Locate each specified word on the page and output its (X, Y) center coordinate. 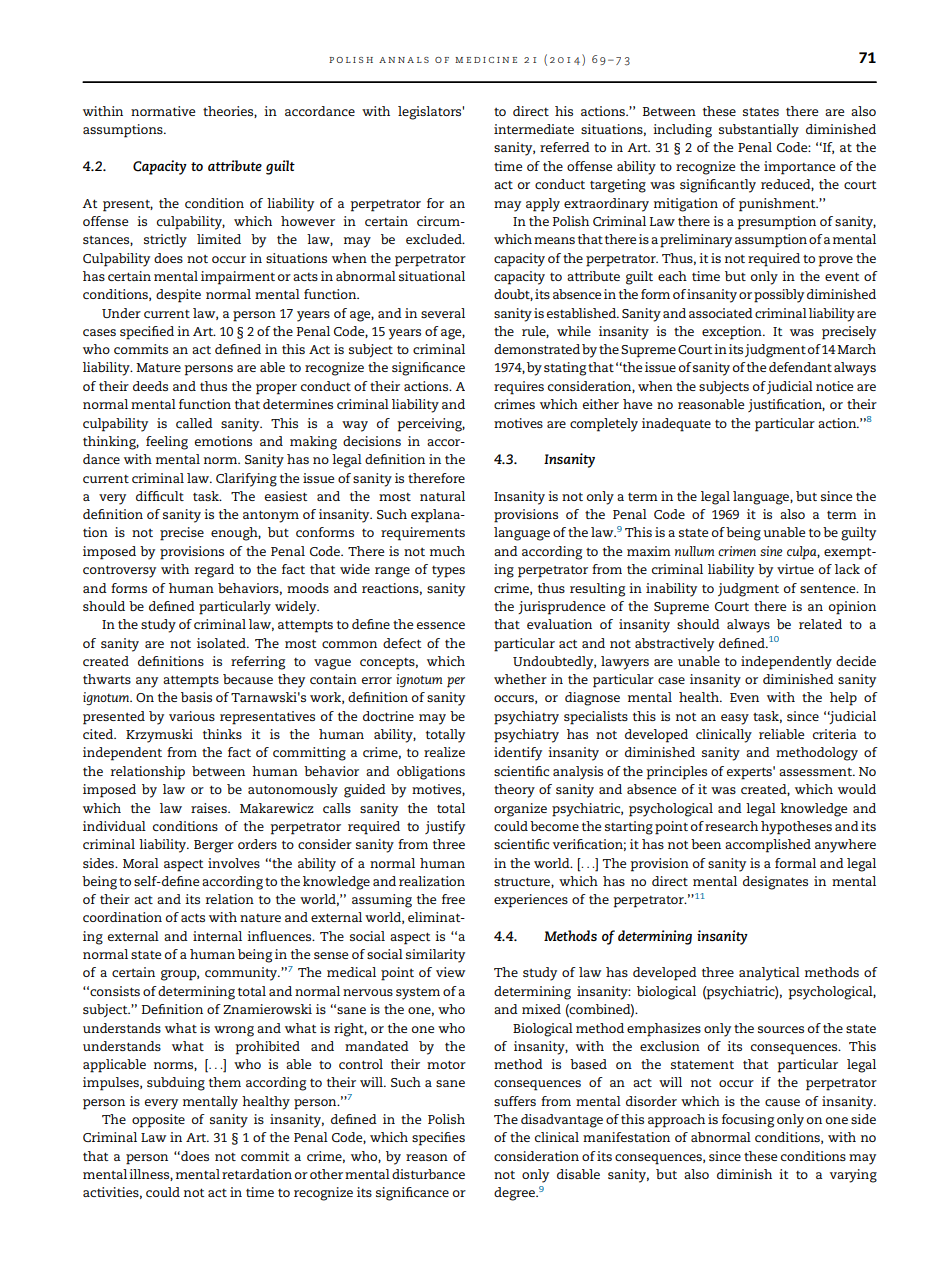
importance (799, 168)
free (453, 899)
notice (834, 386)
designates (775, 883)
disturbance (428, 1174)
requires (519, 388)
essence (441, 625)
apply (543, 205)
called (194, 423)
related (820, 624)
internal (217, 936)
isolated (222, 643)
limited (219, 239)
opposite (158, 1121)
